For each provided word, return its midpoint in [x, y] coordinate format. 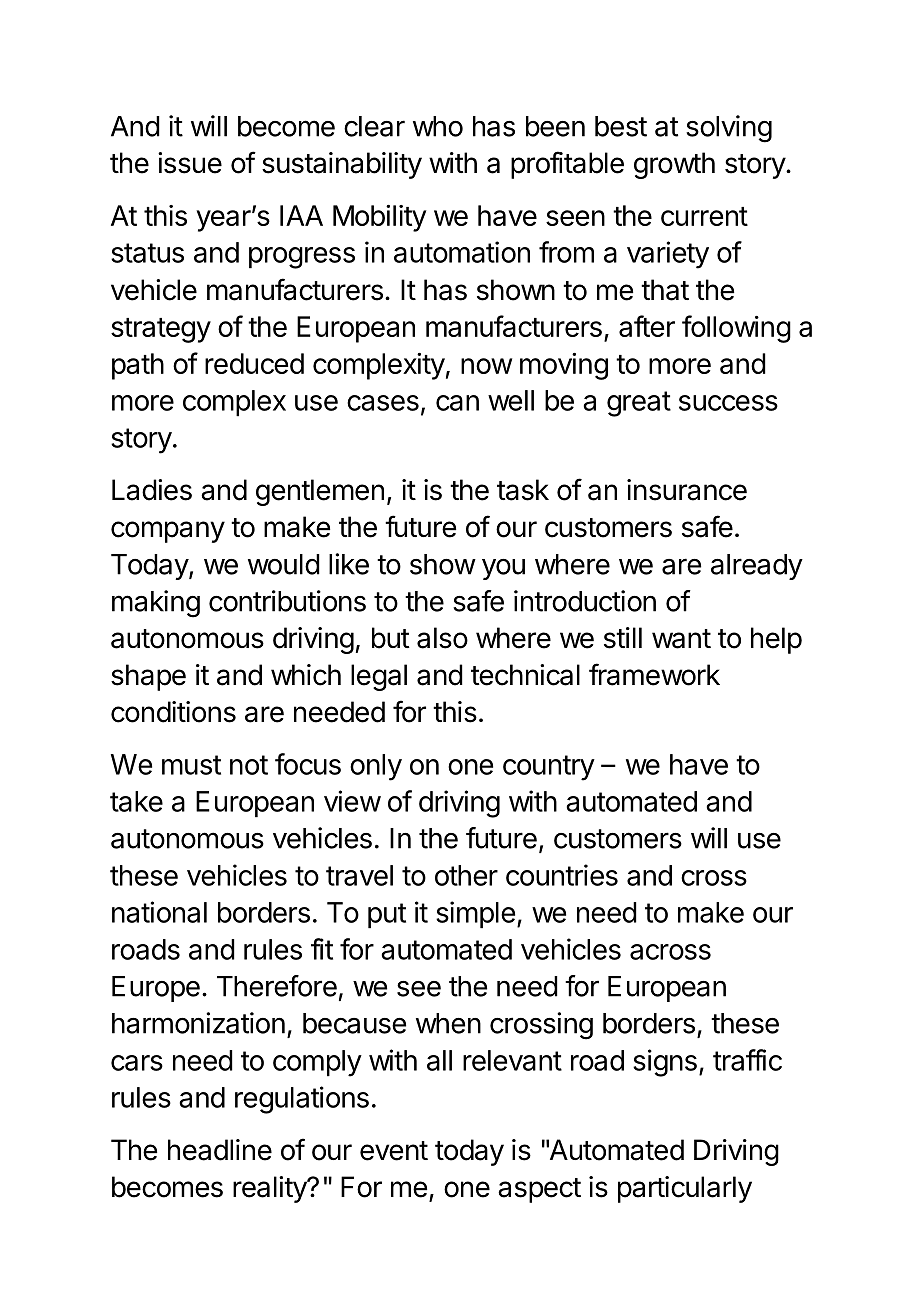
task [523, 490]
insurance [687, 490]
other [466, 875]
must [191, 765]
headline [220, 1150]
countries [562, 875]
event [394, 1151]
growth [674, 165]
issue [190, 163]
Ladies [152, 490]
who [438, 126]
